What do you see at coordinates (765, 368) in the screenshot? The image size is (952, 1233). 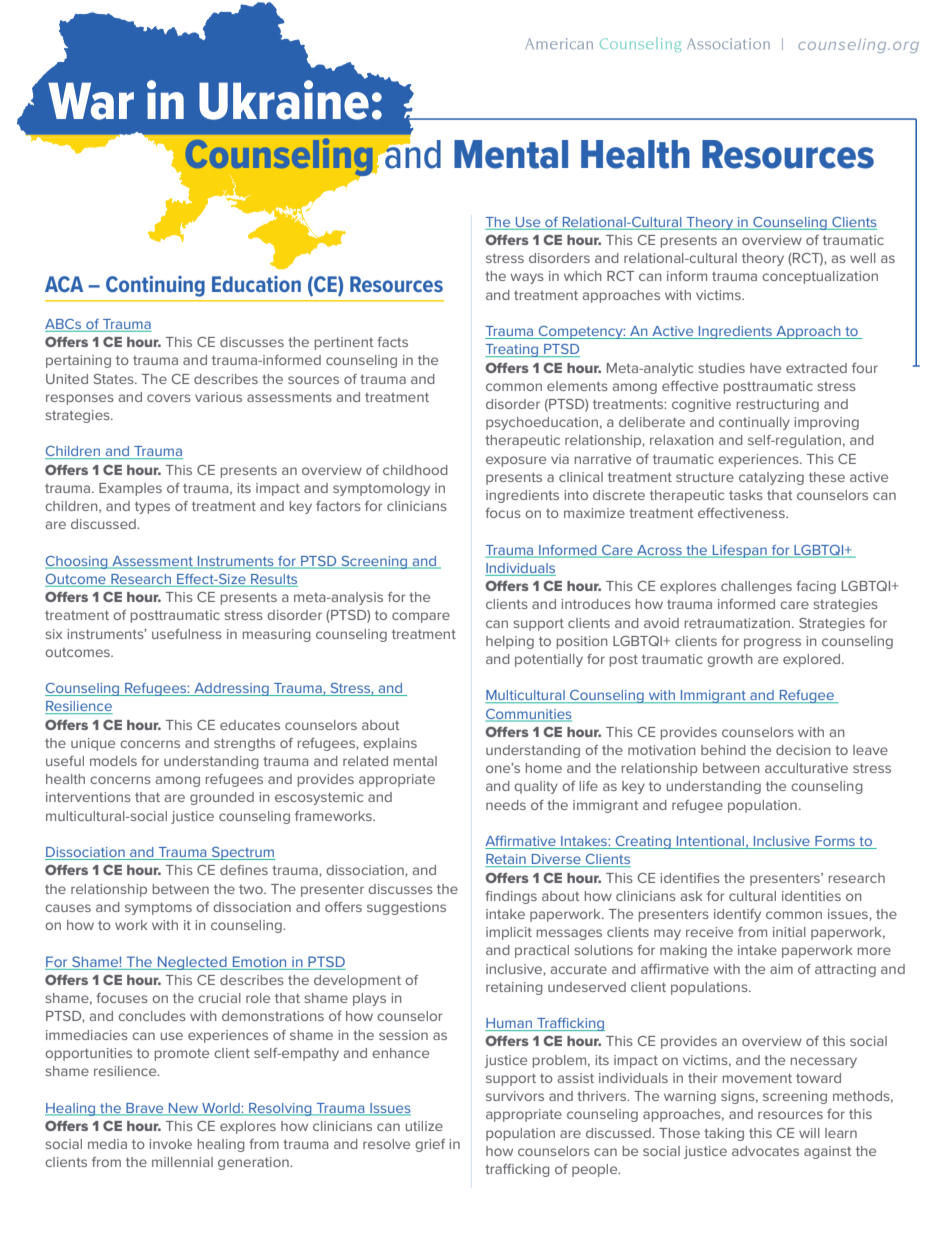 I see `have` at bounding box center [765, 368].
